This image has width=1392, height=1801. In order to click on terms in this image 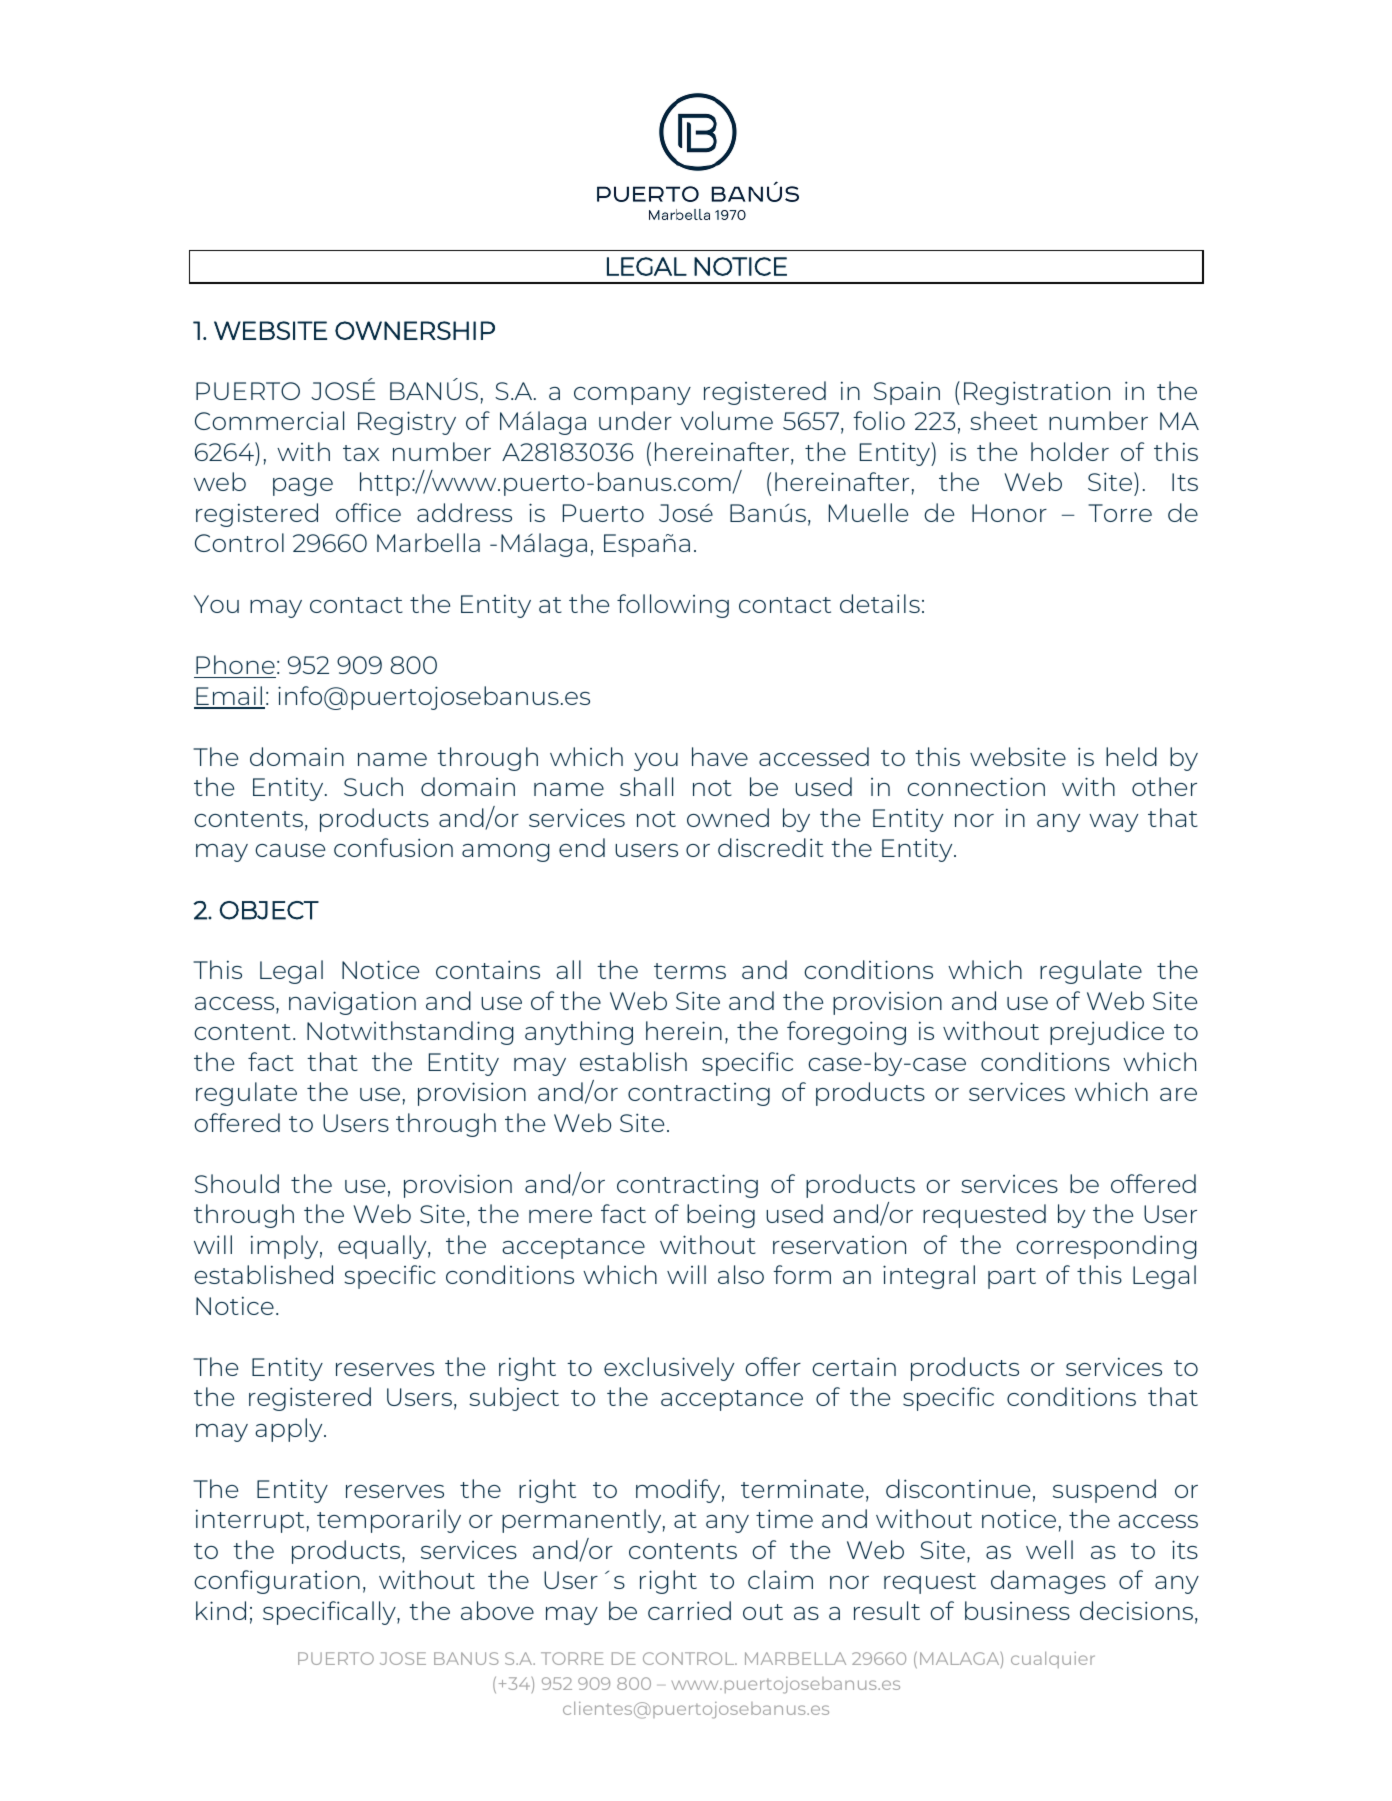, I will do `click(690, 971)`.
